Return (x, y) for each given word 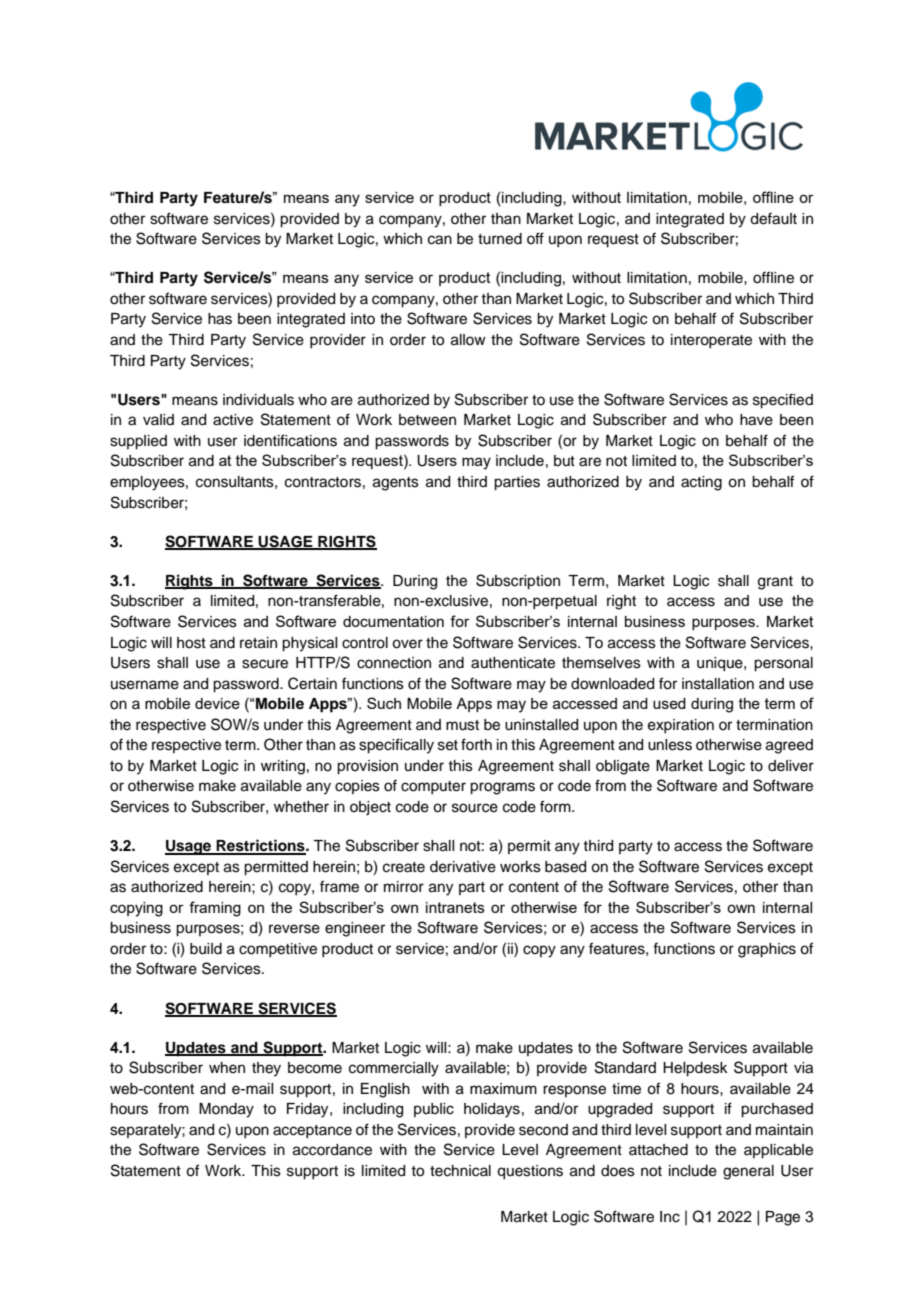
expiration (681, 726)
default (773, 218)
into (363, 318)
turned (500, 239)
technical (460, 1171)
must (462, 725)
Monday (226, 1110)
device (217, 703)
